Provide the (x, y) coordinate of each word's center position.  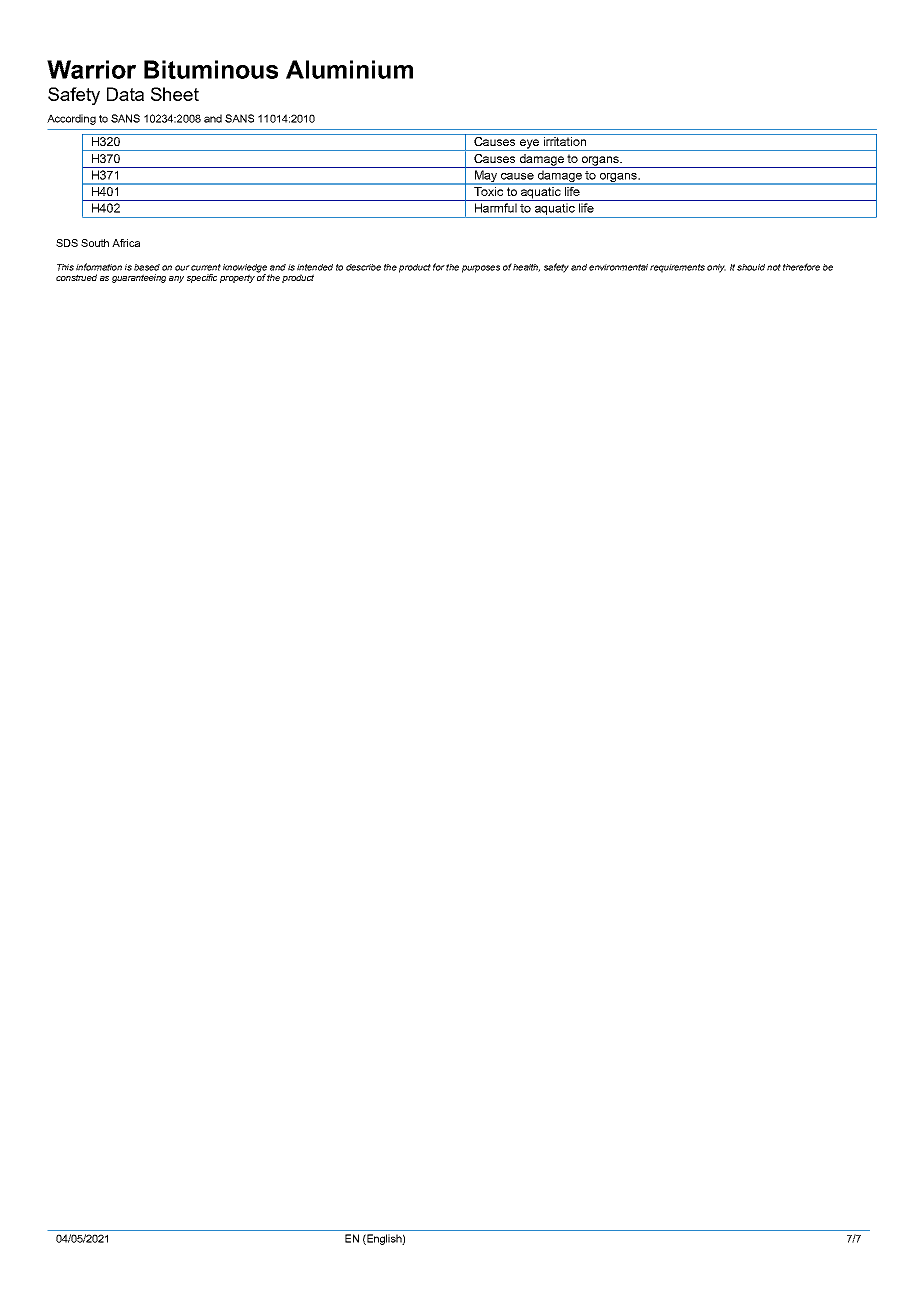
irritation (565, 141)
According (71, 119)
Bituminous (211, 69)
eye (529, 145)
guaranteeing (139, 278)
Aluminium (349, 69)
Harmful (496, 208)
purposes (481, 269)
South (95, 243)
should (751, 267)
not (774, 267)
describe (363, 267)
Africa (126, 243)
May (486, 177)
